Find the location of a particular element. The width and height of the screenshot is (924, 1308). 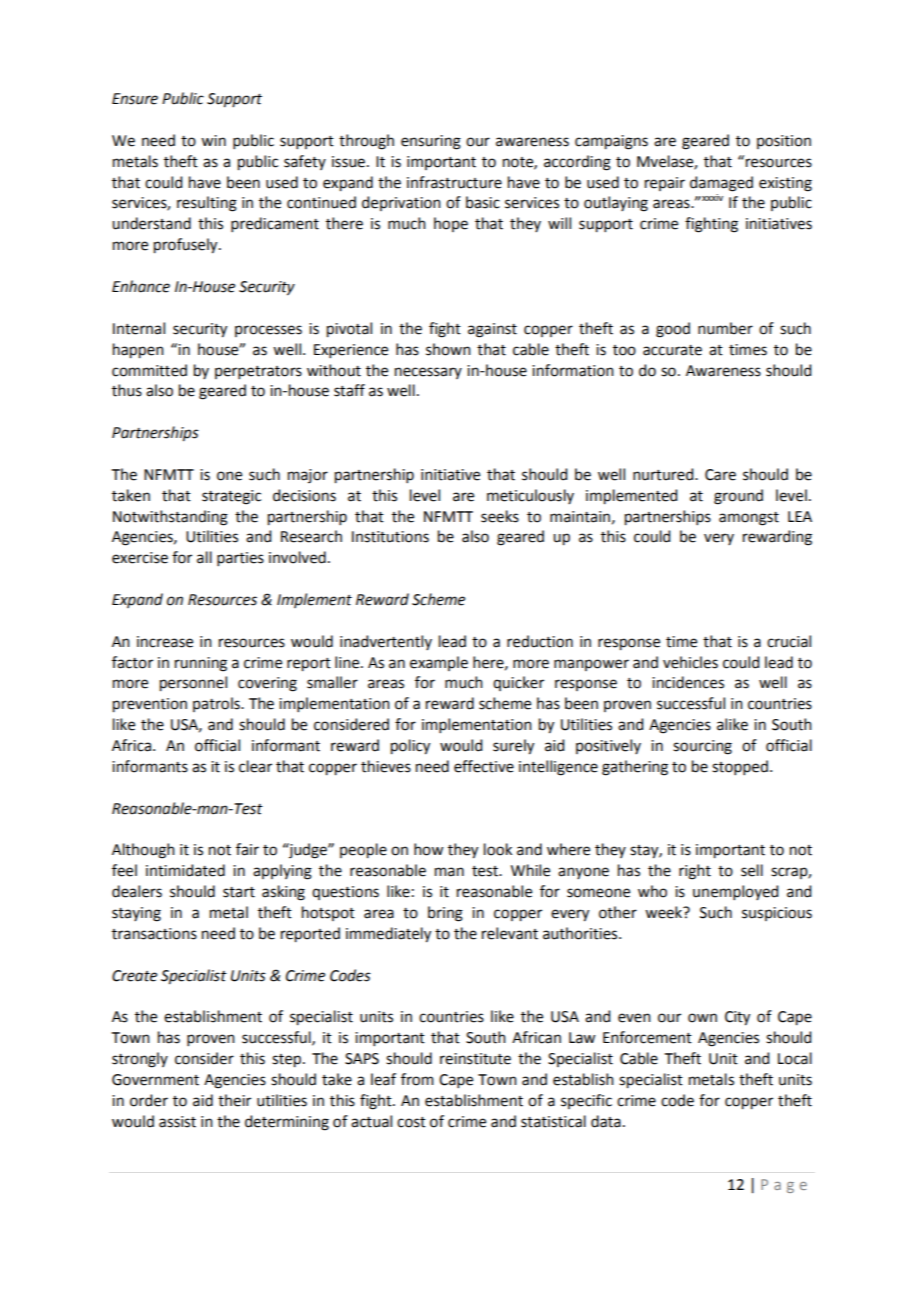

win is located at coordinates (213, 140).
